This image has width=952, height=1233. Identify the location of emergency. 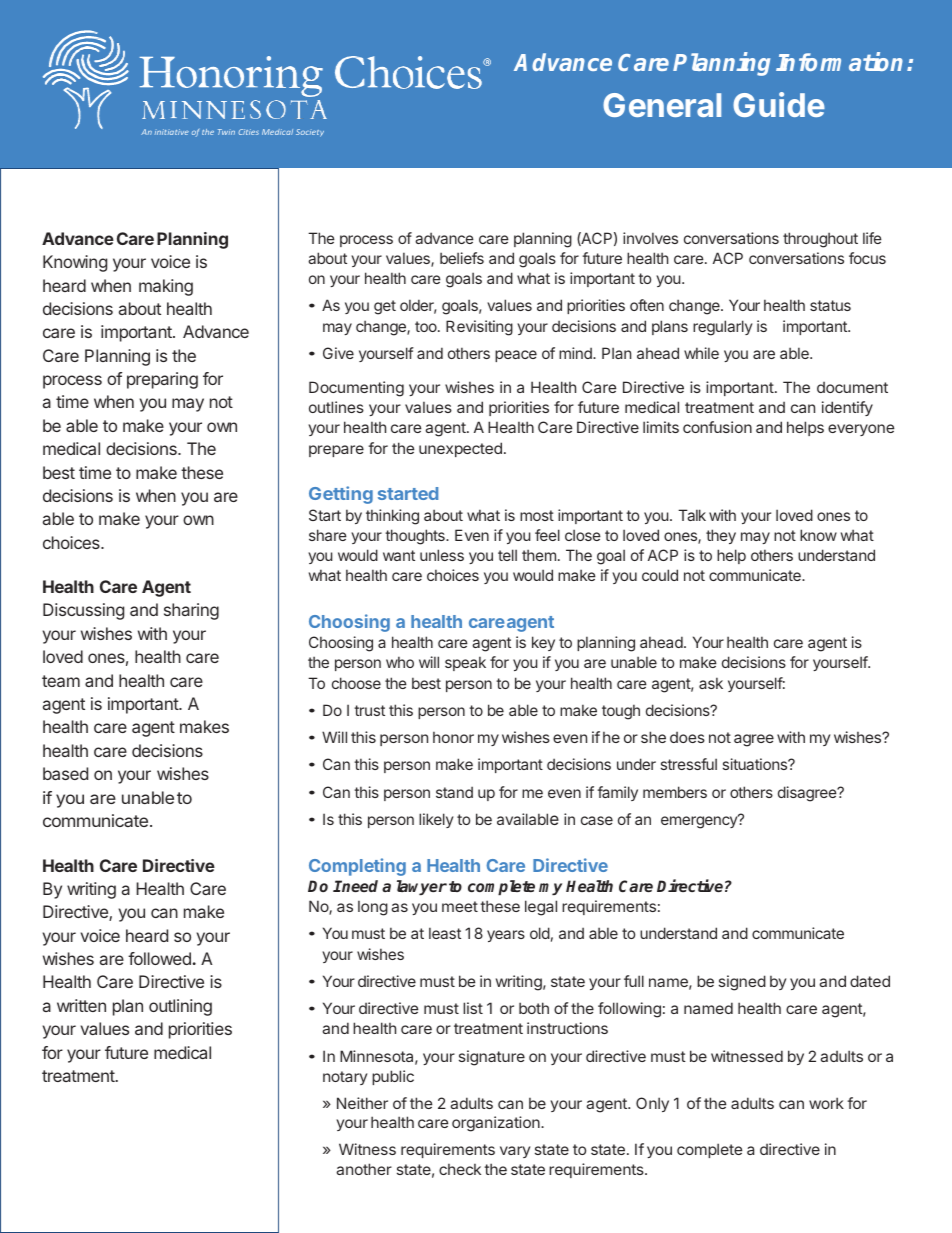
(700, 822).
